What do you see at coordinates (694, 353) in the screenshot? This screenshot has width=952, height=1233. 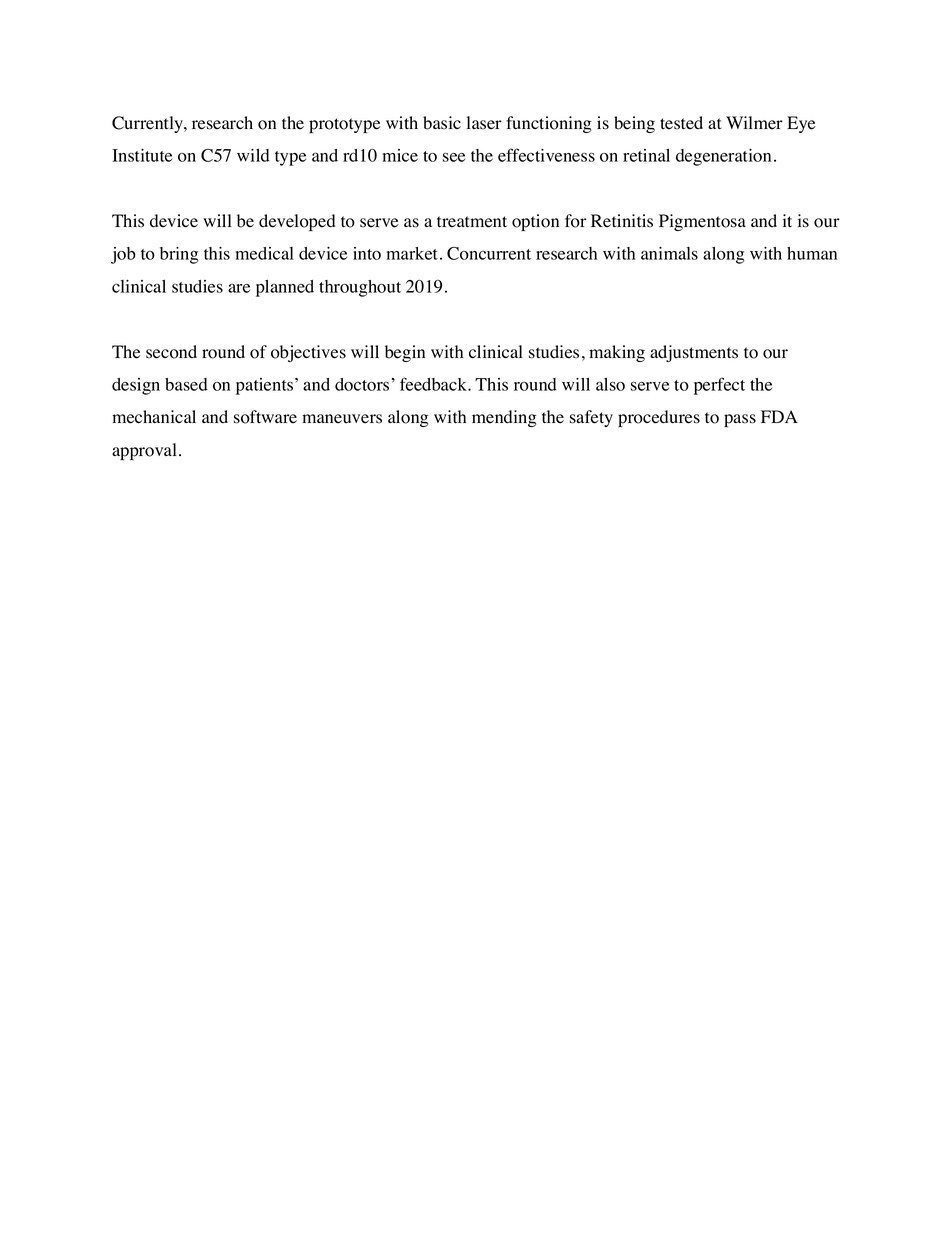 I see `adjustments` at bounding box center [694, 353].
